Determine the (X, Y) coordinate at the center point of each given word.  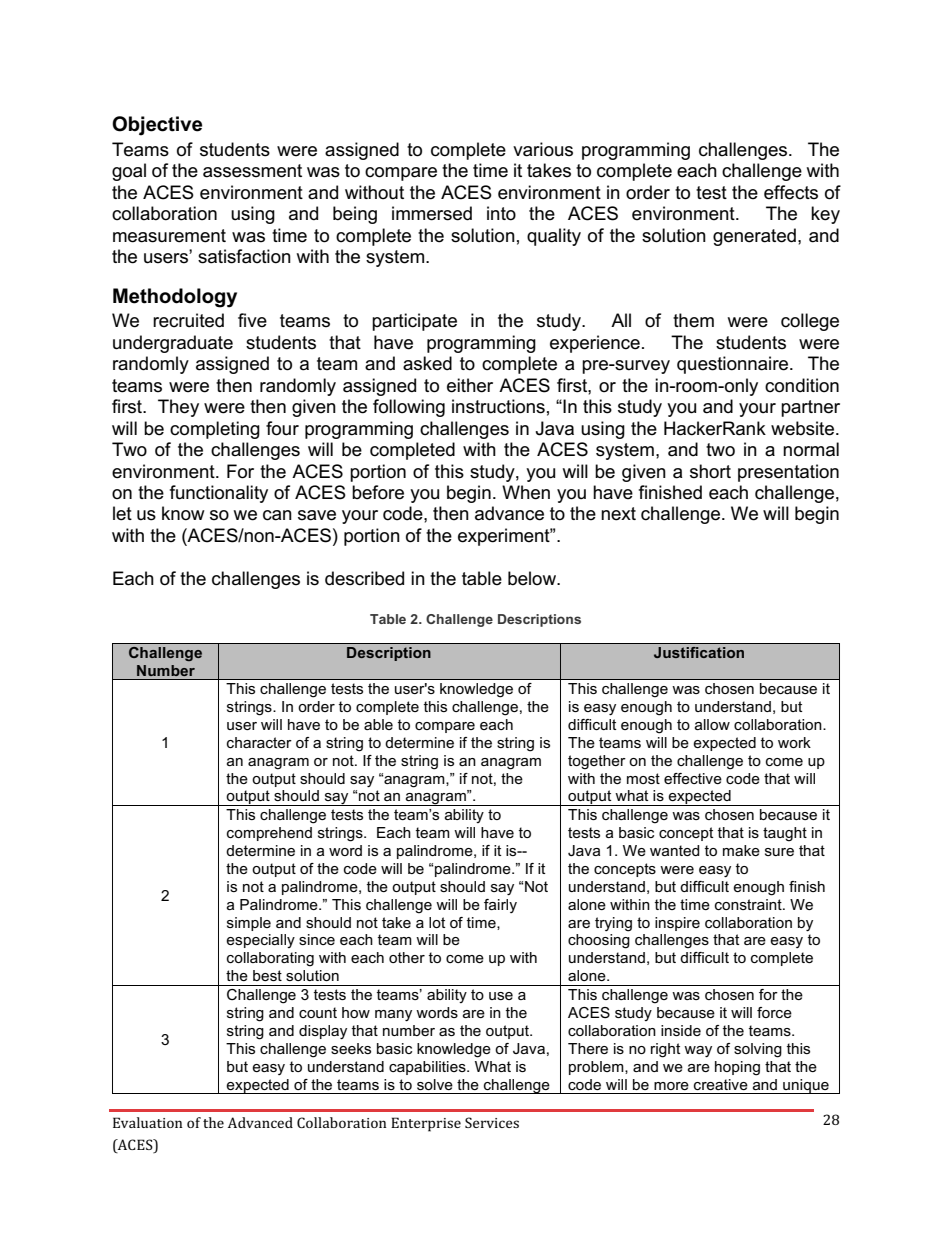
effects (791, 192)
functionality (219, 494)
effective (693, 778)
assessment (252, 171)
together (597, 762)
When (526, 492)
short (710, 471)
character (259, 742)
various (543, 149)
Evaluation (148, 1122)
